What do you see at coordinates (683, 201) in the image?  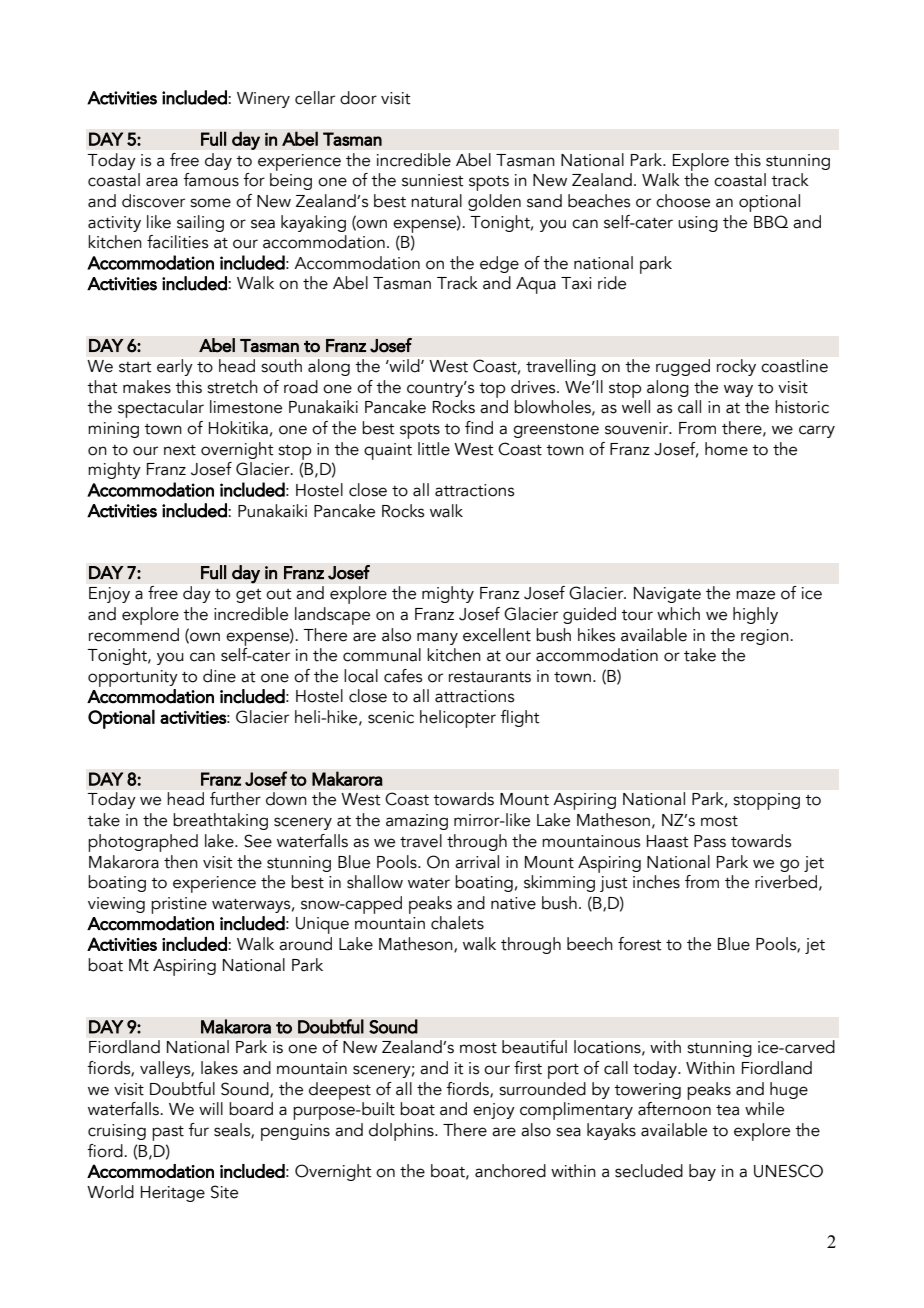 I see `choose` at bounding box center [683, 201].
